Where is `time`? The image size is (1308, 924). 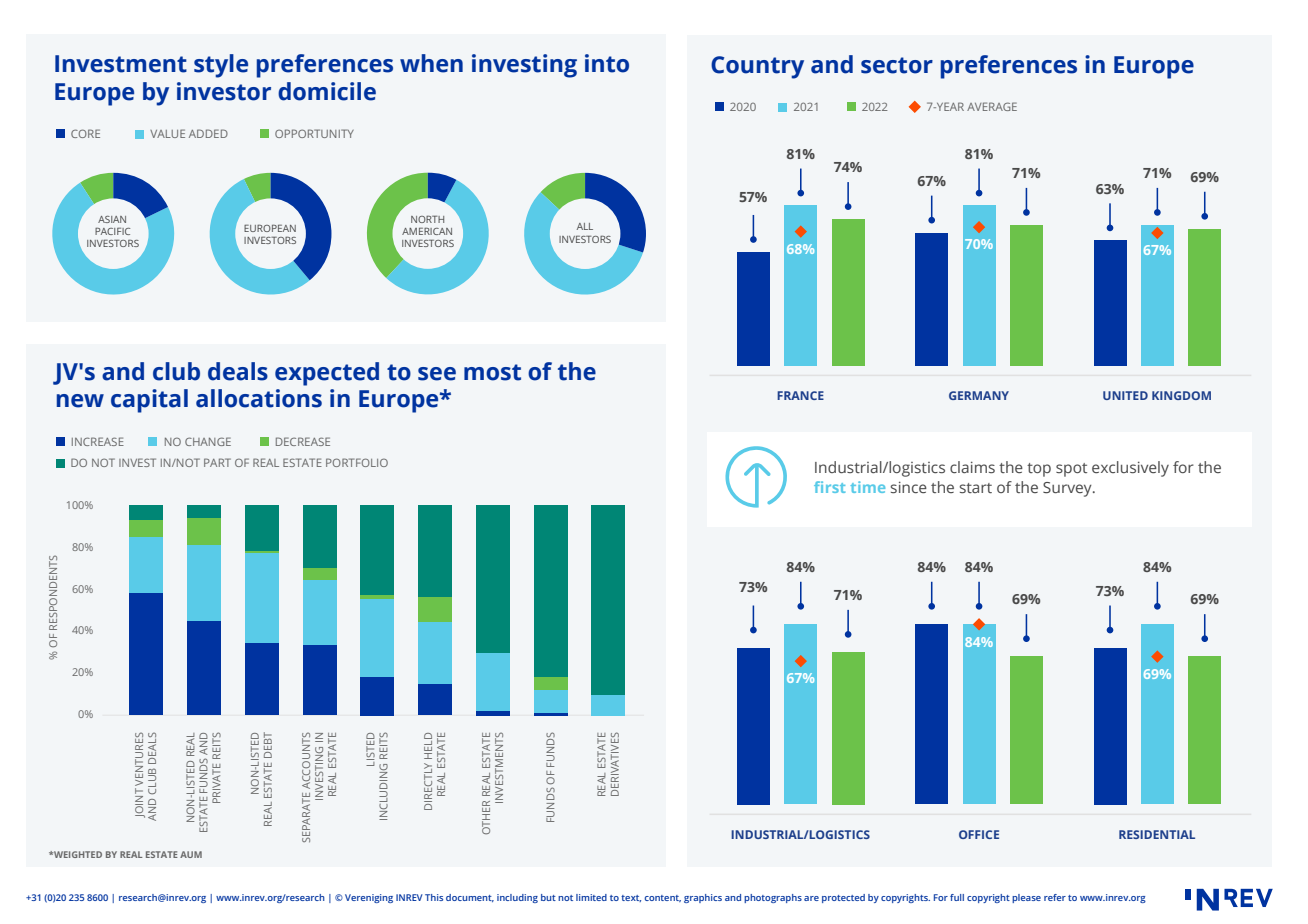 time is located at coordinates (867, 487).
